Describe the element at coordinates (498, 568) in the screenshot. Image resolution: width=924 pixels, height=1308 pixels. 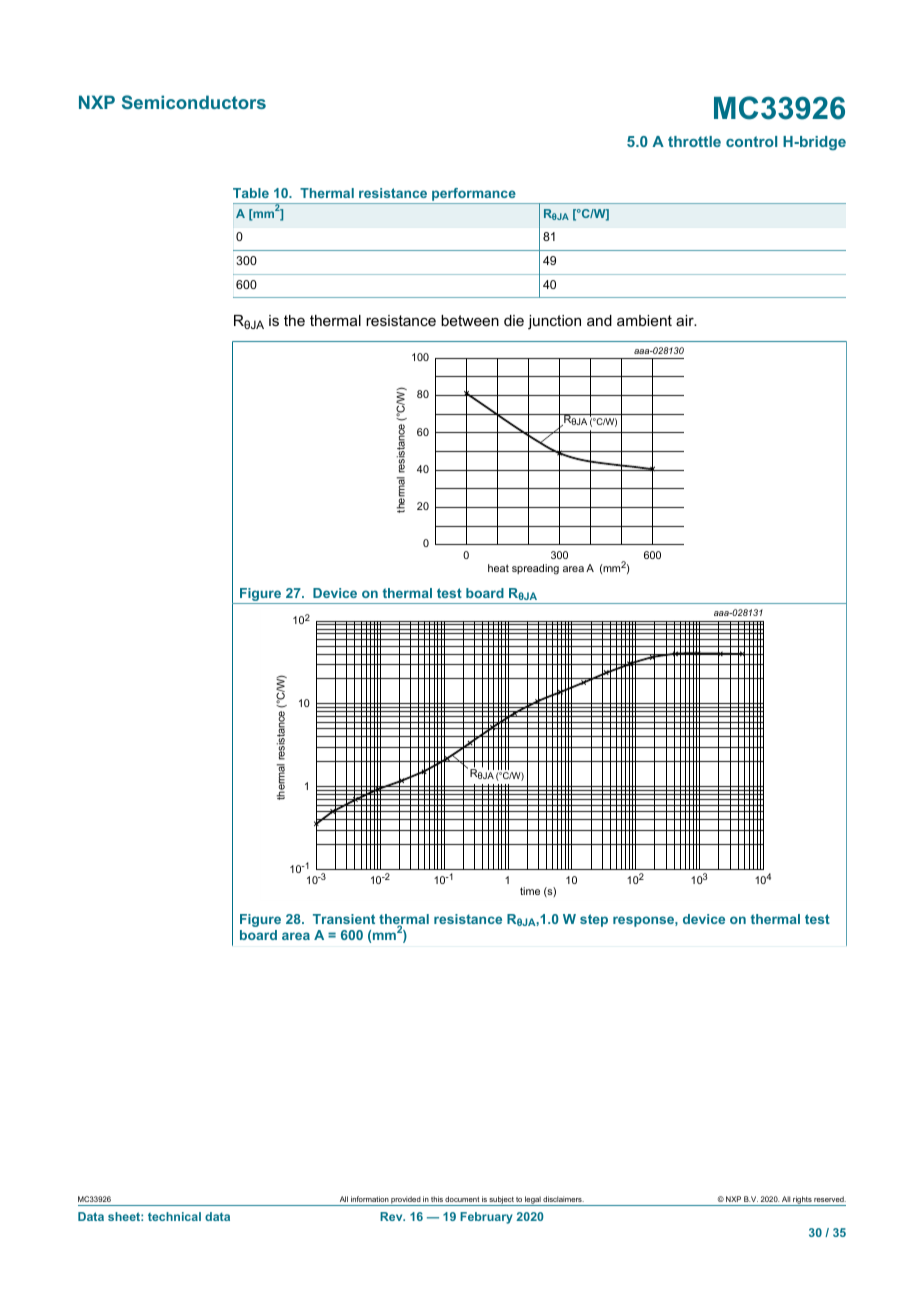
I see `heat` at that location.
